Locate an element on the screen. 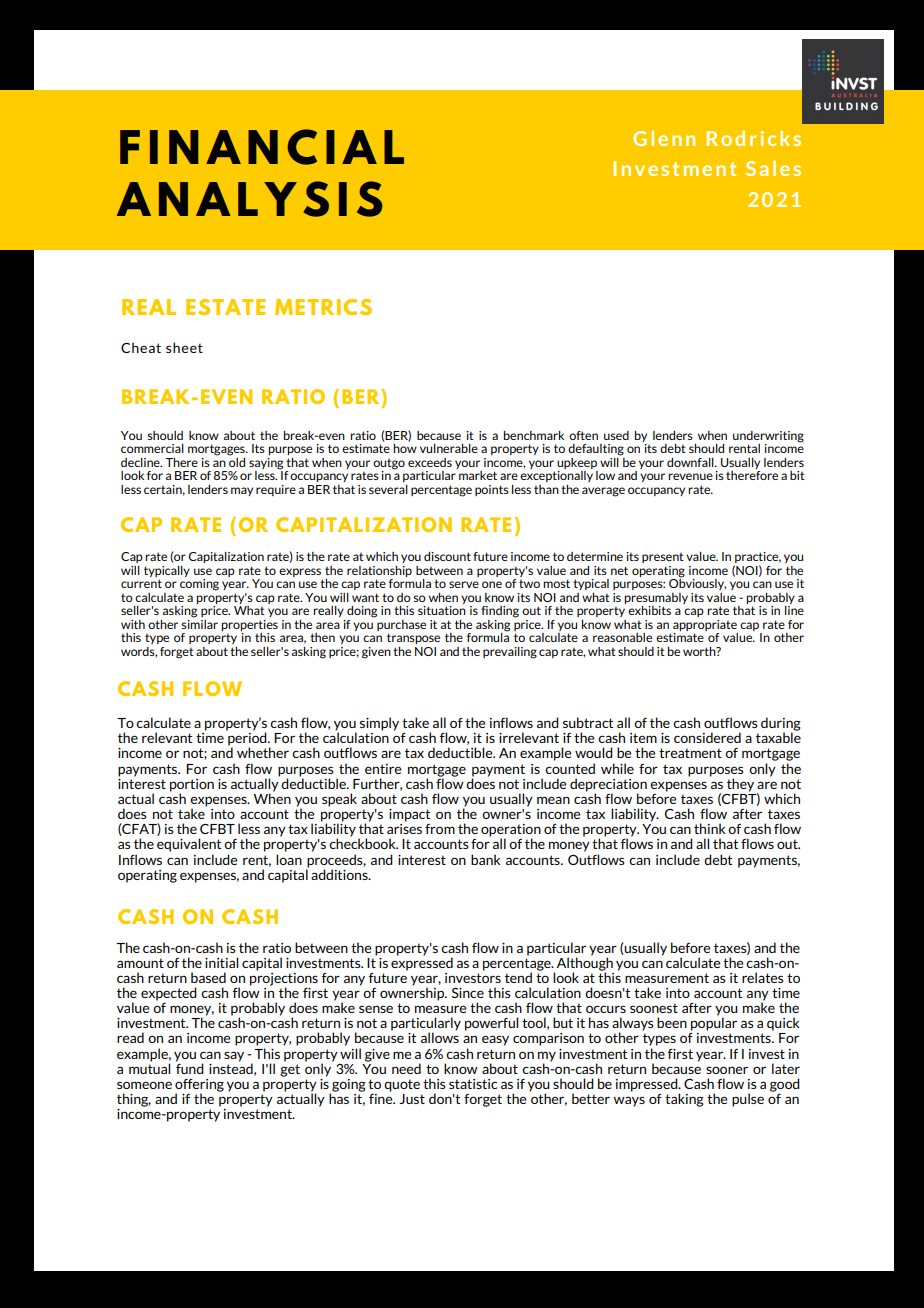 The width and height of the screenshot is (924, 1308). ESTATE is located at coordinates (225, 307).
